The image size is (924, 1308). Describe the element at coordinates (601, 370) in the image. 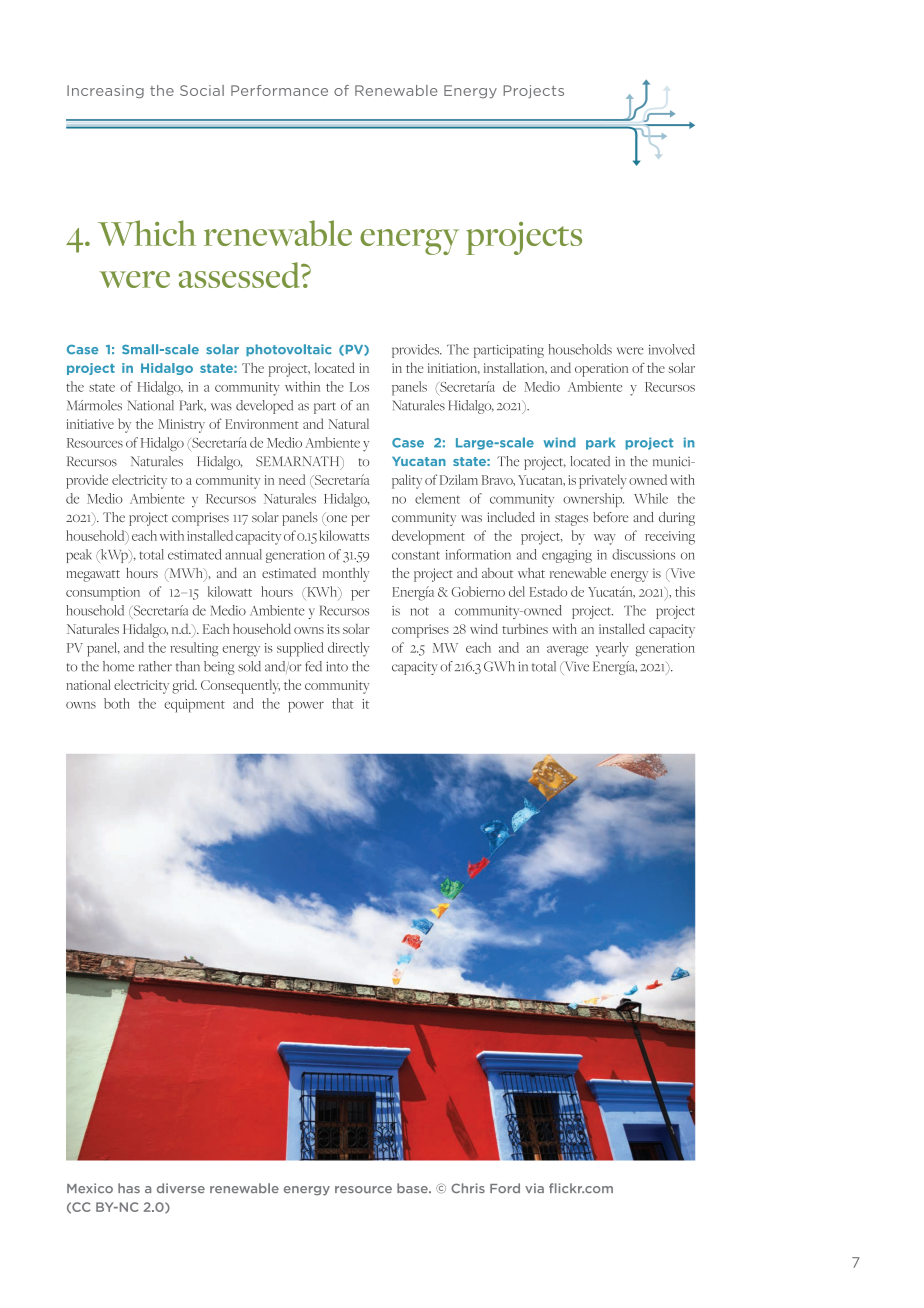

I see `operation` at that location.
